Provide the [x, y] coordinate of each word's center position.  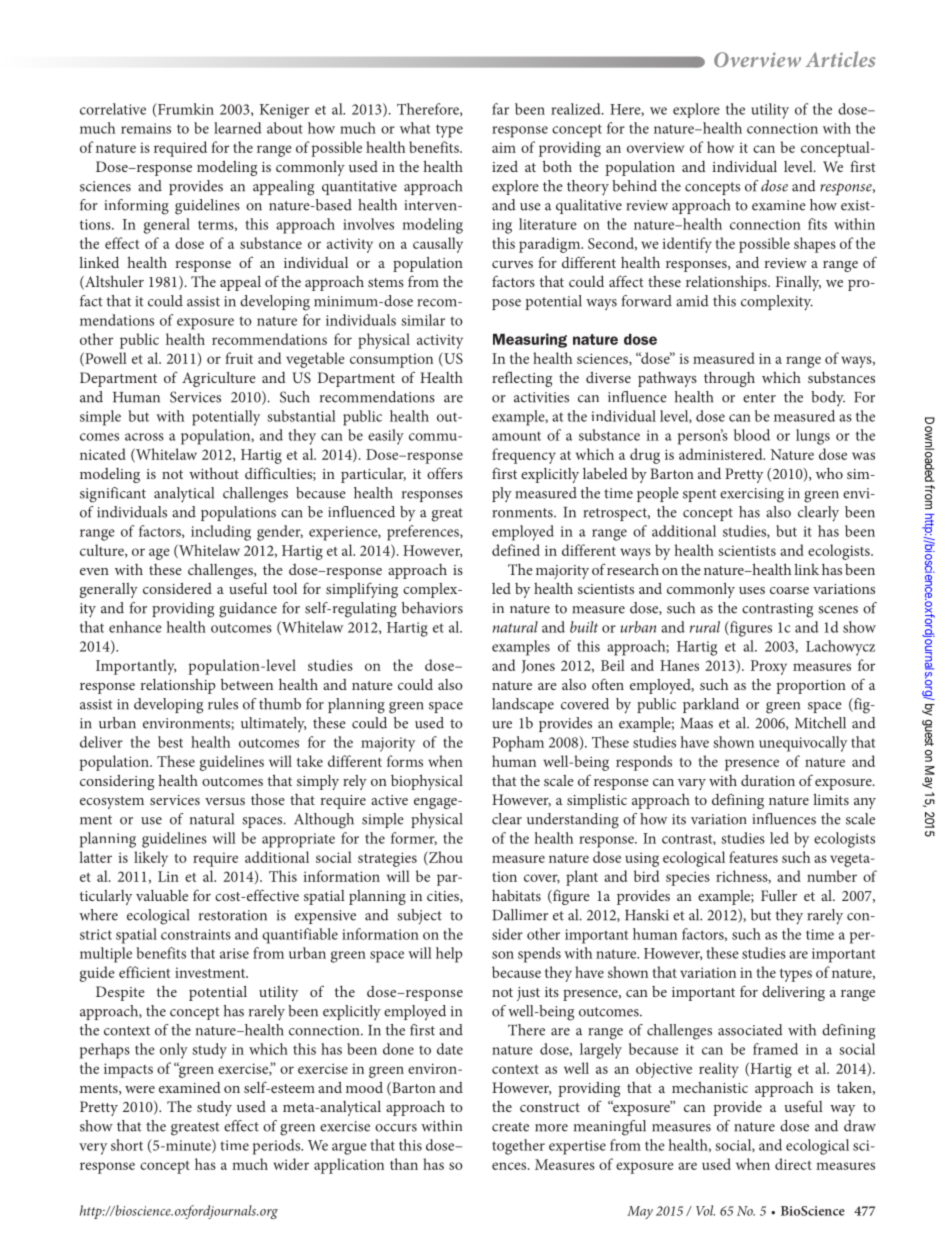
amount [516, 436]
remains [146, 128]
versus [225, 801]
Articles [840, 59]
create [510, 1127]
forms [405, 761]
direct [793, 1164]
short [127, 1145]
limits [831, 799]
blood [752, 435]
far [500, 109]
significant [113, 495]
